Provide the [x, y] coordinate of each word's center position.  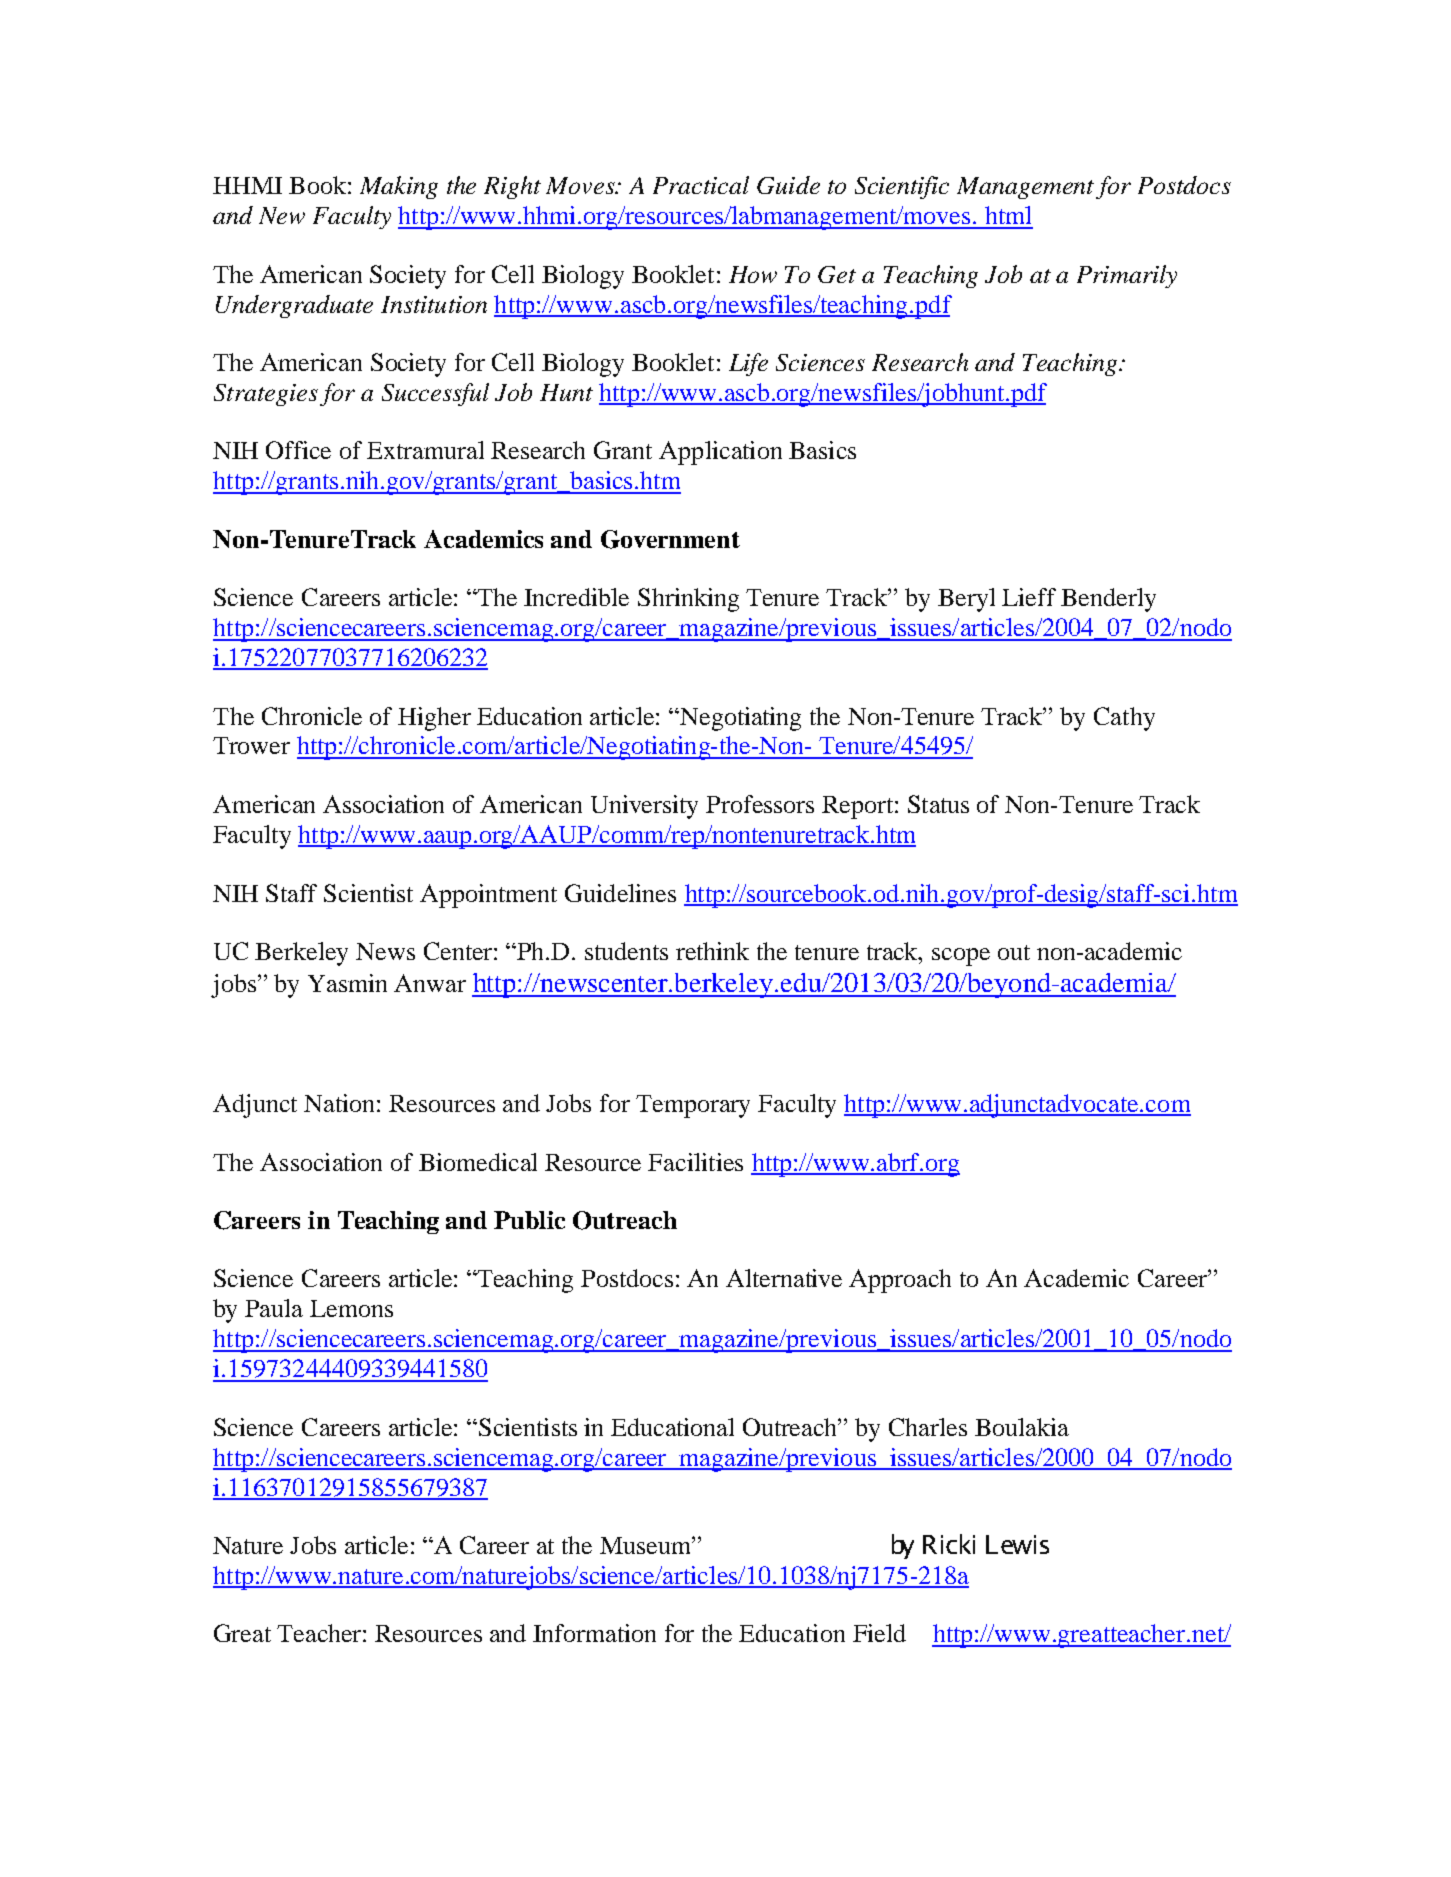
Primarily [1127, 276]
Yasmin [347, 983]
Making [399, 187]
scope [961, 957]
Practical [701, 185]
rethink [712, 951]
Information [594, 1633]
